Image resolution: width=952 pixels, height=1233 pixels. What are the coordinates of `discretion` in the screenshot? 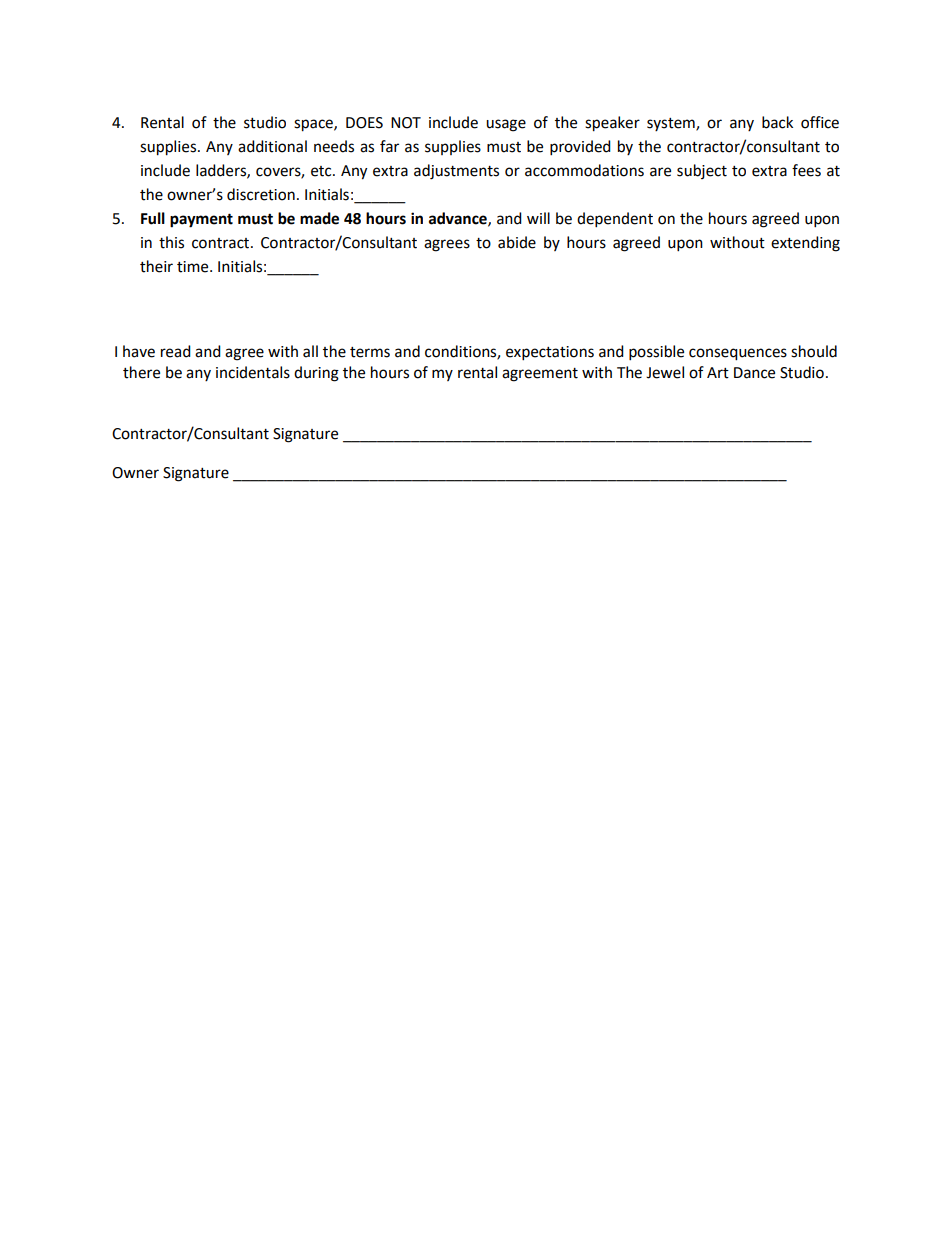 It's located at (261, 194).
